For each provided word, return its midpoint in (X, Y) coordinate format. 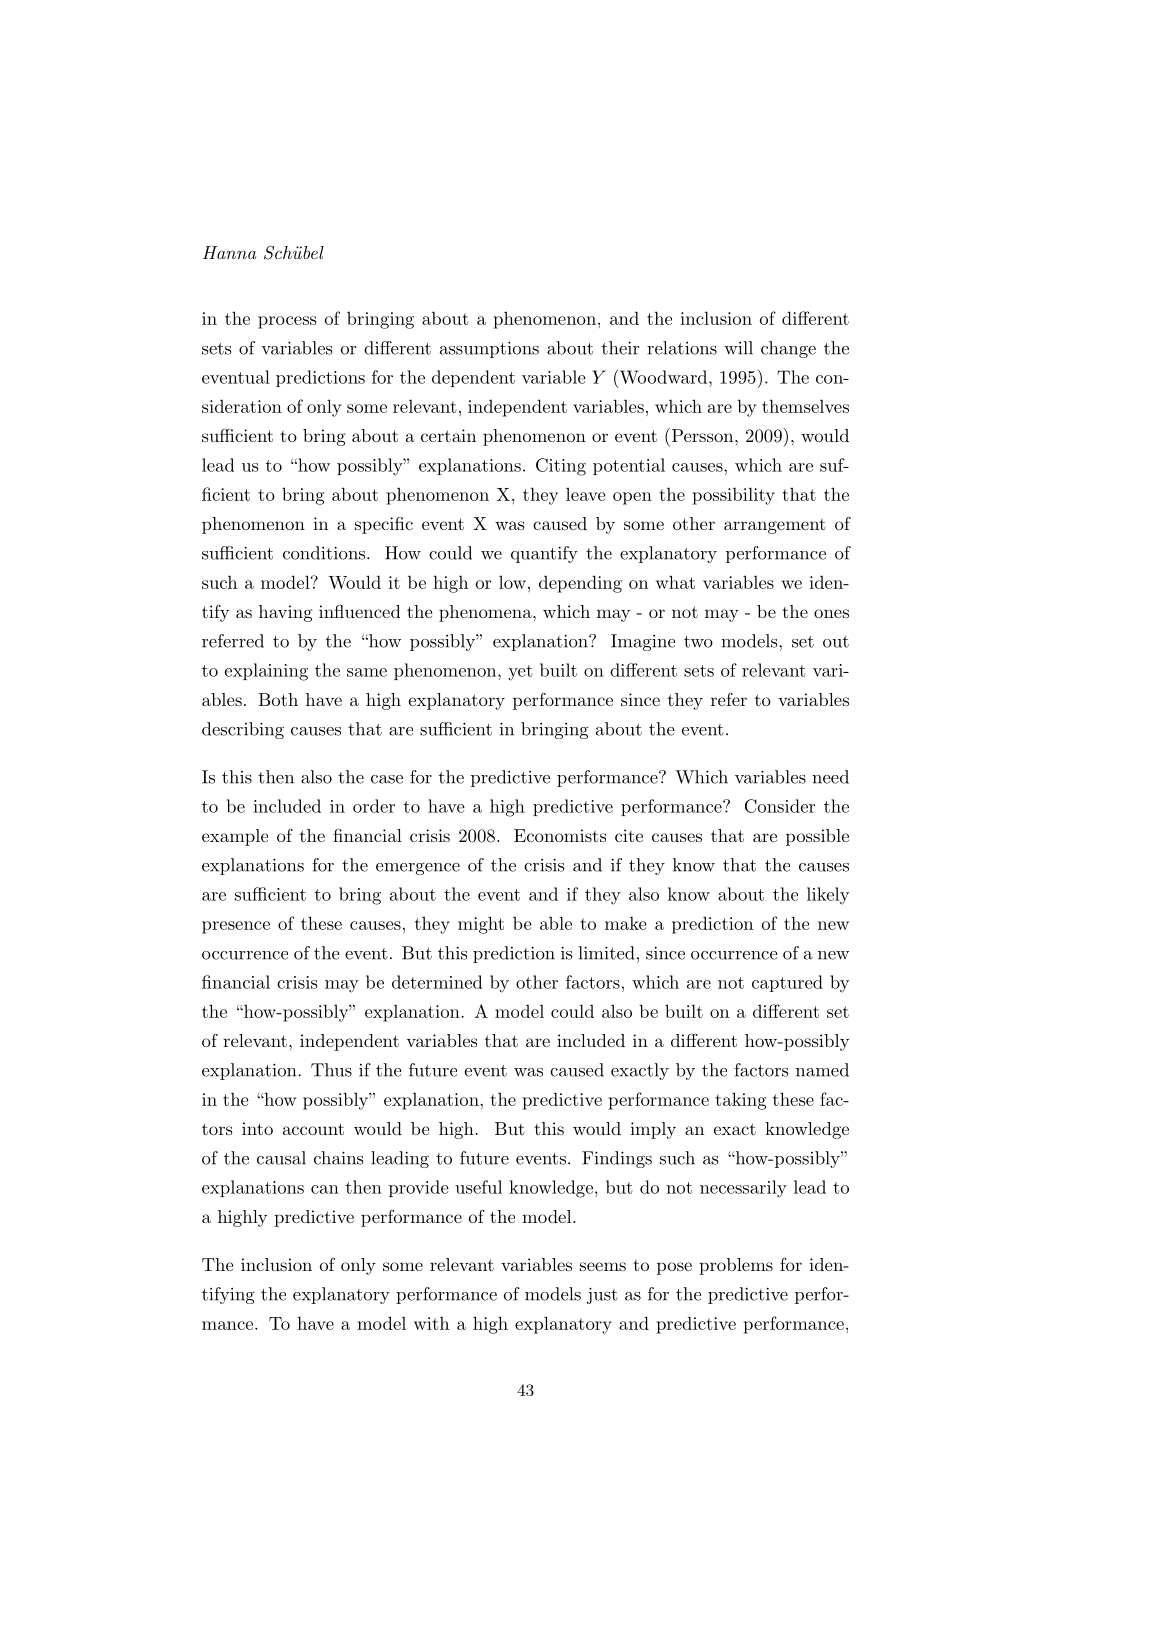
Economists (560, 835)
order (374, 806)
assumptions (489, 349)
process (287, 322)
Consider (780, 806)
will (738, 348)
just (602, 1295)
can (325, 1189)
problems (736, 1266)
